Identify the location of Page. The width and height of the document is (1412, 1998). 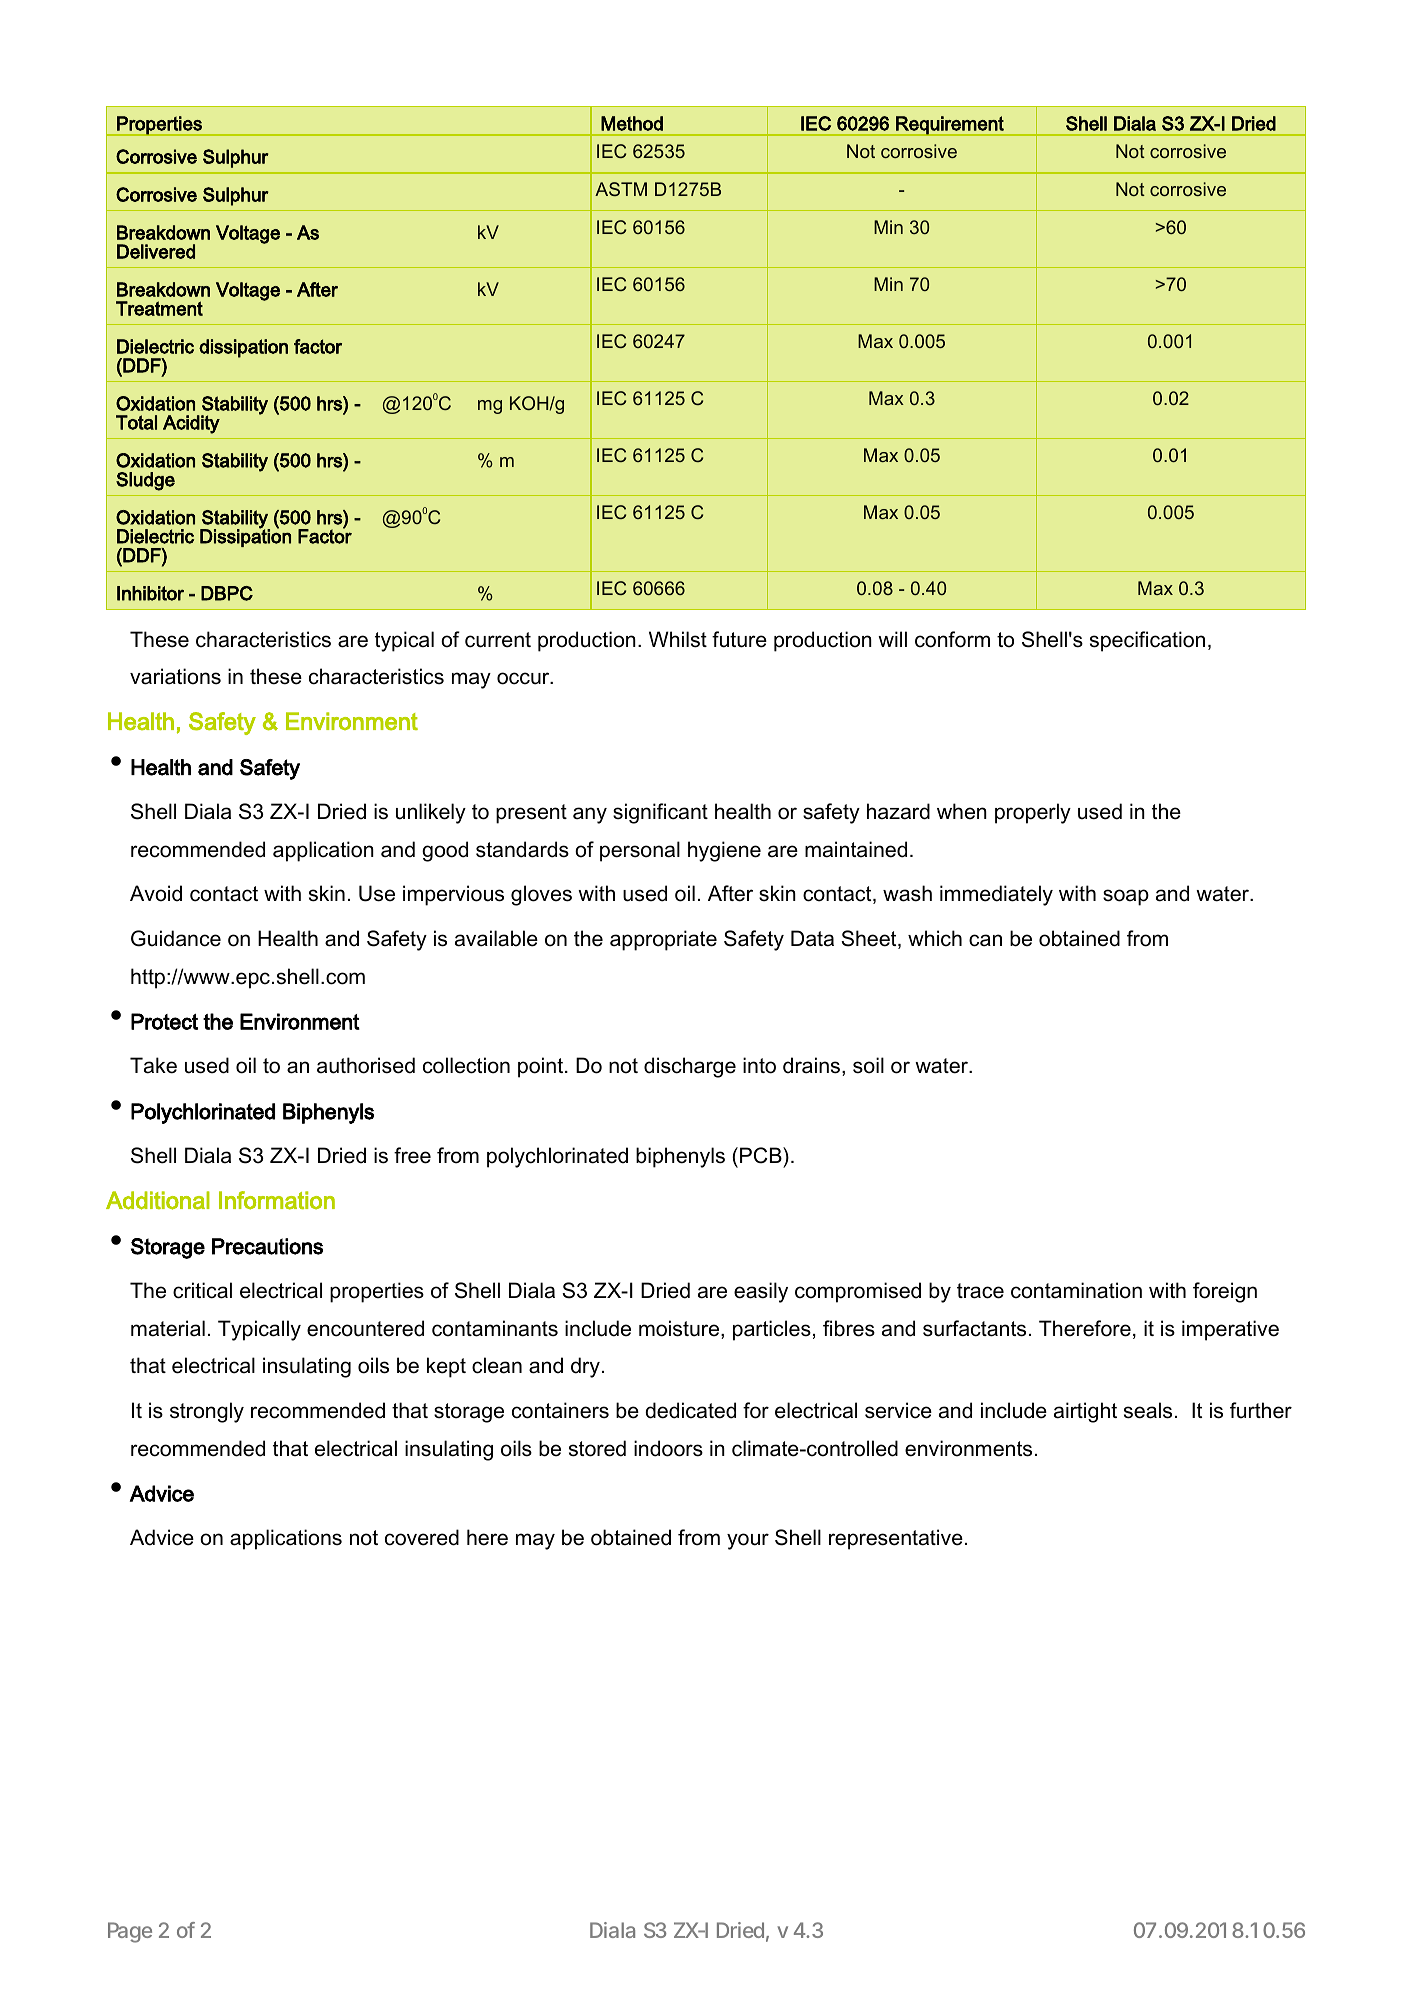
(130, 1932).
